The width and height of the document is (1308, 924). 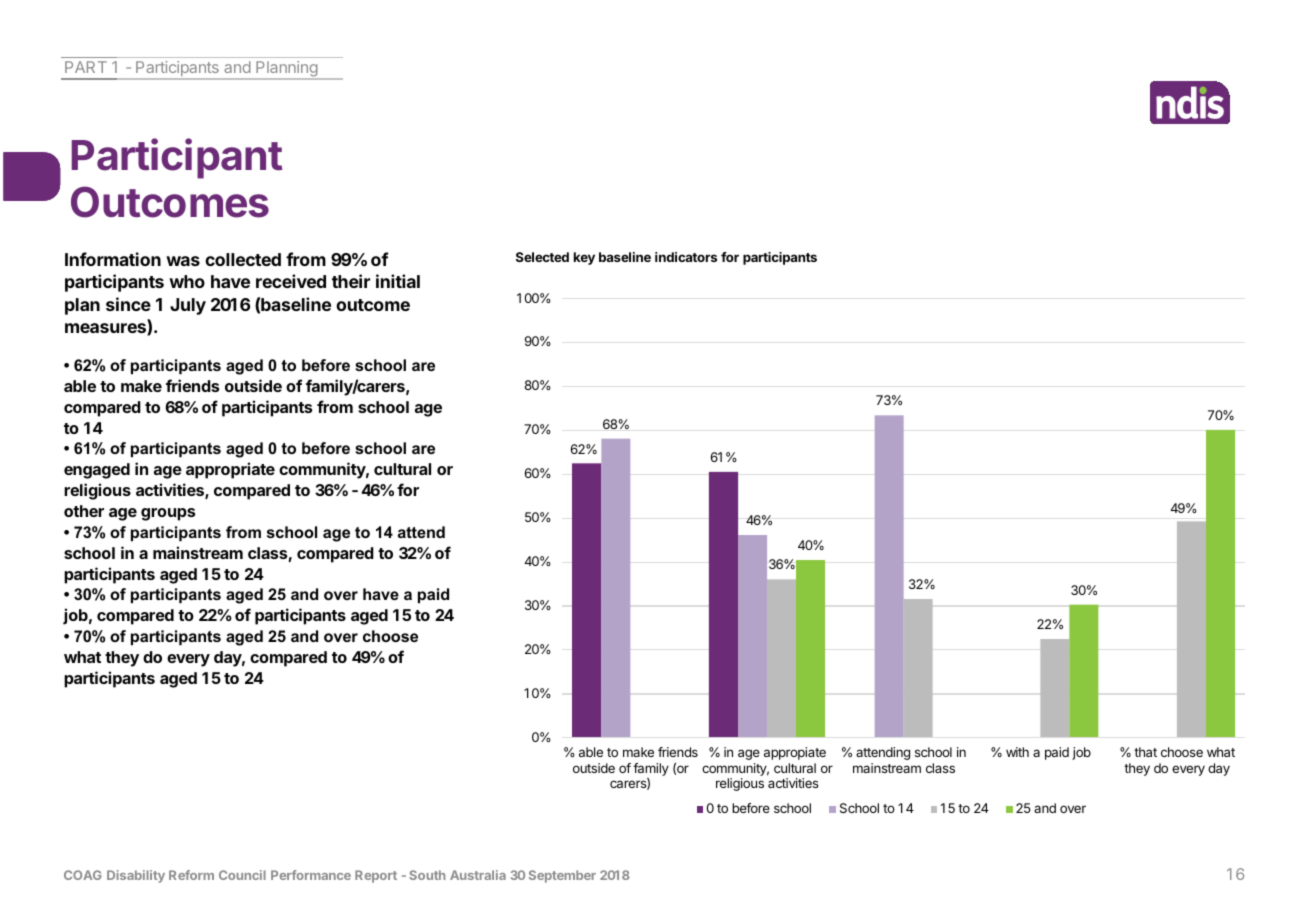 What do you see at coordinates (168, 514) in the document?
I see `groups` at bounding box center [168, 514].
